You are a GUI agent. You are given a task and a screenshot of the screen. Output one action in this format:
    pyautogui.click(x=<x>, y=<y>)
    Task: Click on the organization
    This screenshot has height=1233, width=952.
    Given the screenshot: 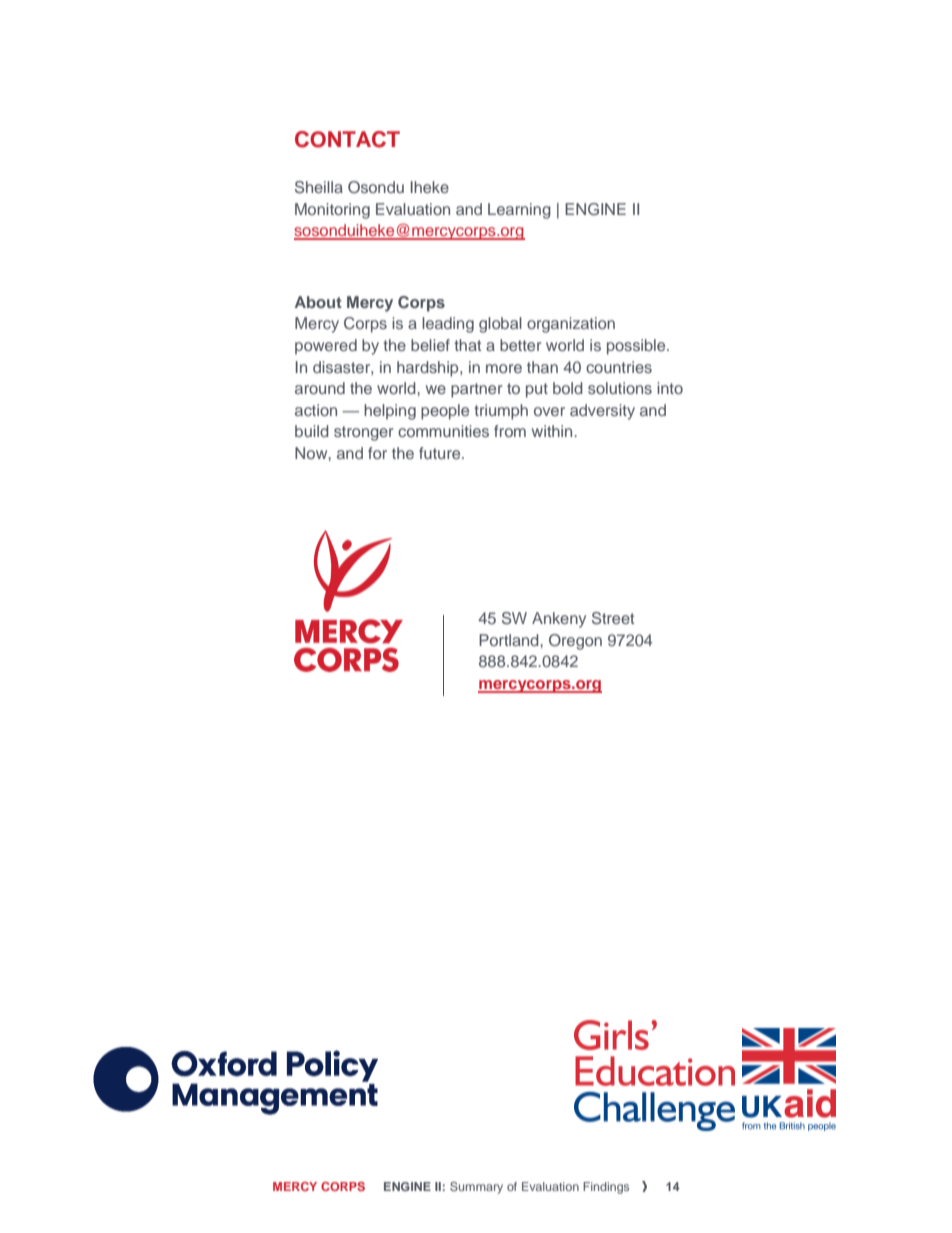 What is the action you would take?
    pyautogui.click(x=571, y=325)
